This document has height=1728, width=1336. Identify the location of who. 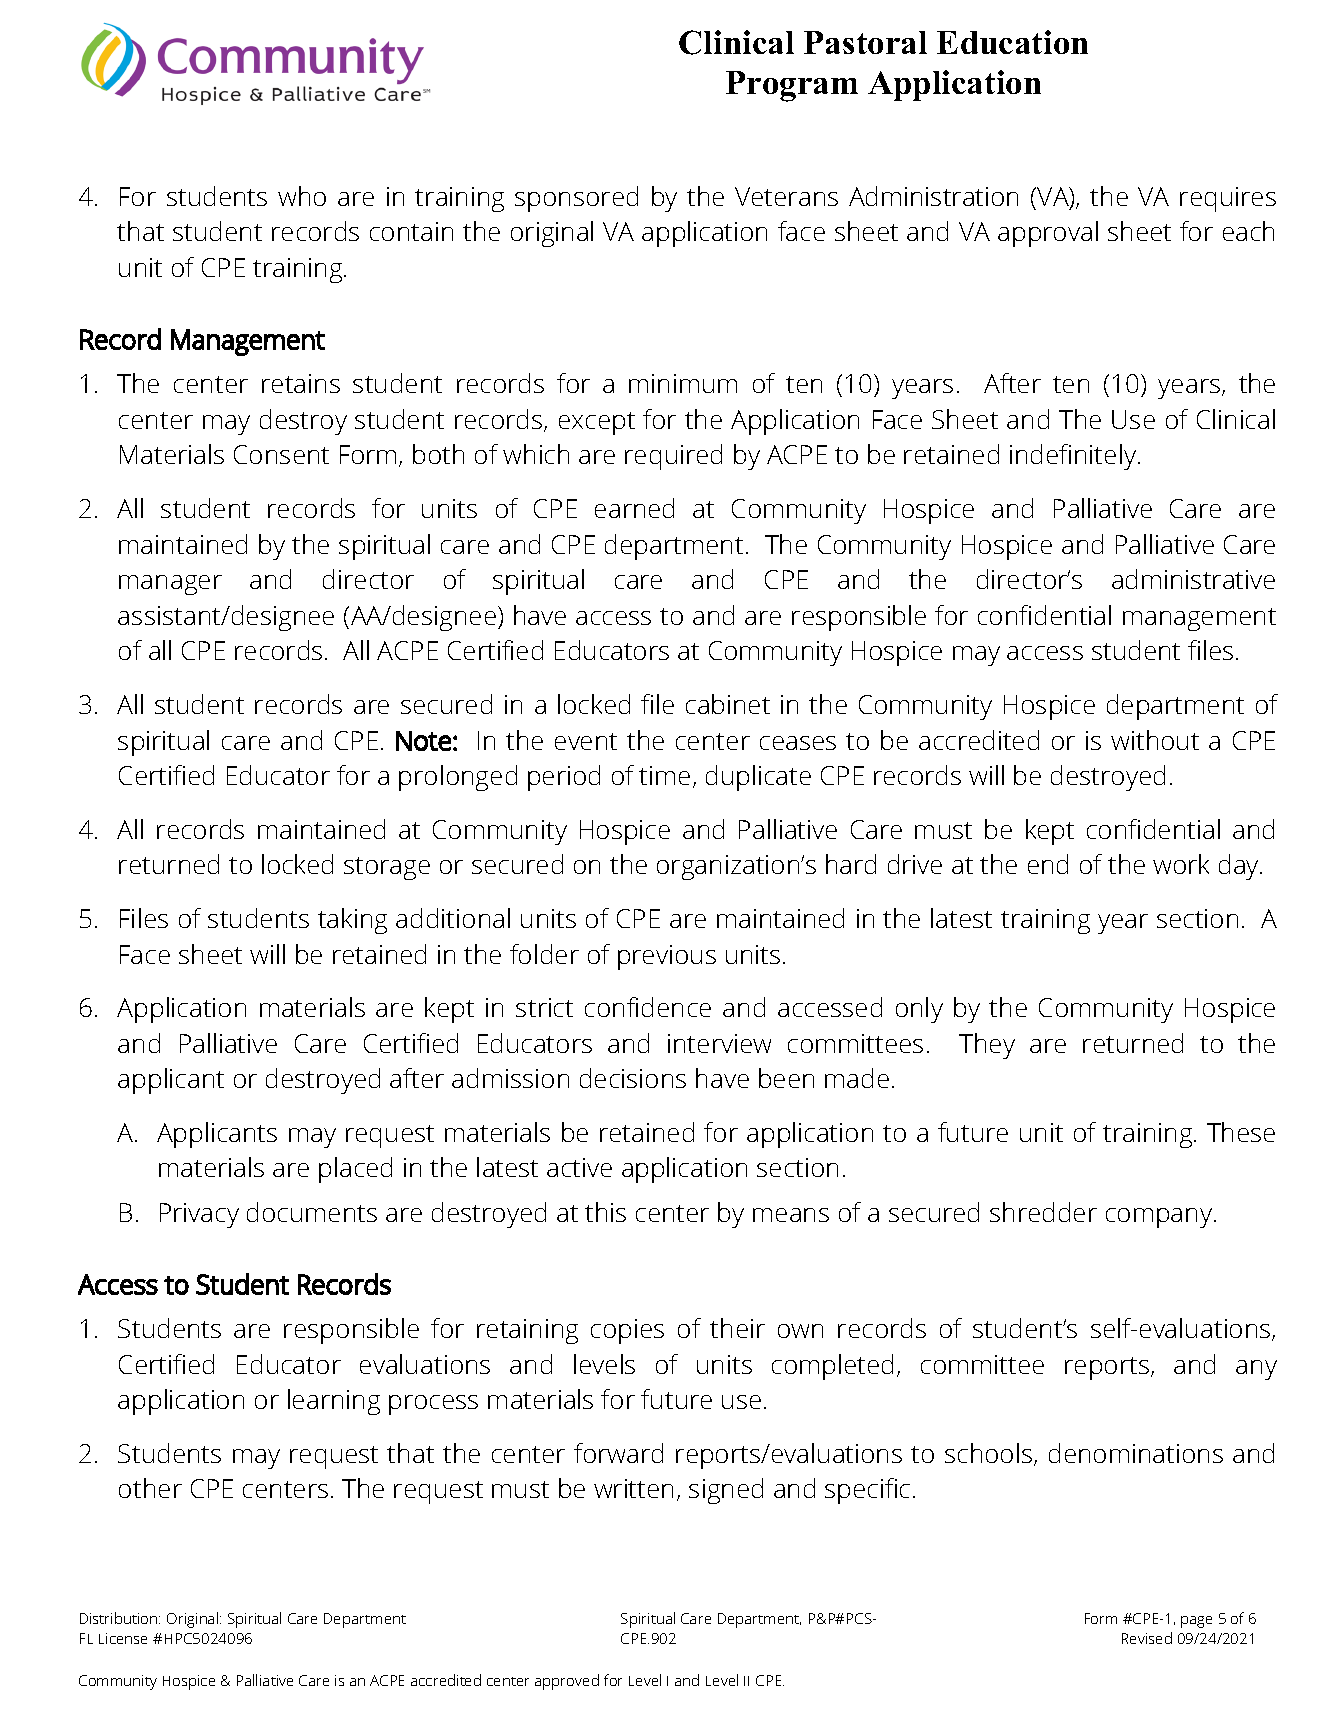
(302, 196).
